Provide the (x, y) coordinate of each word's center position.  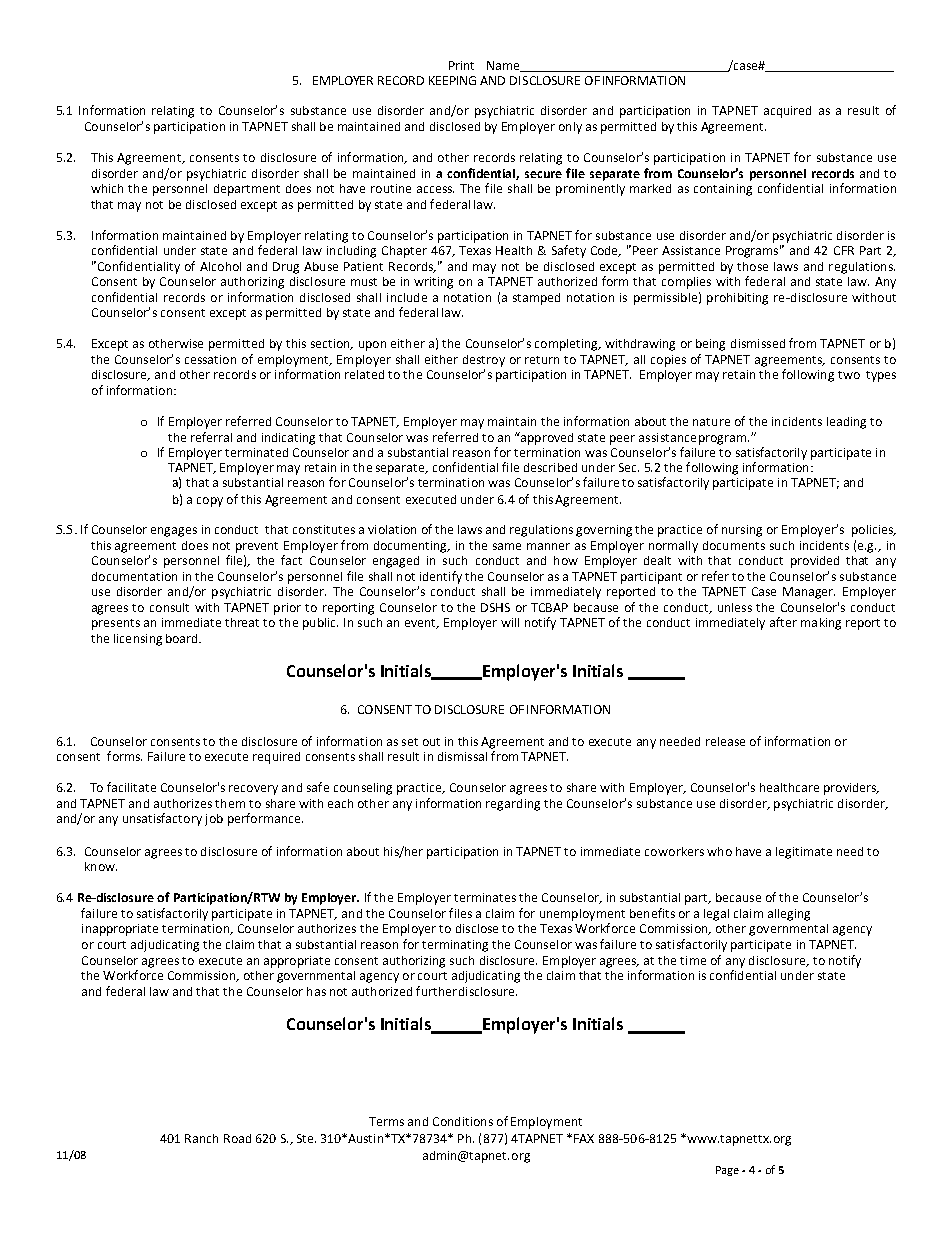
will (510, 622)
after (783, 622)
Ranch (201, 1138)
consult (169, 607)
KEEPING (452, 80)
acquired (787, 112)
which (107, 188)
